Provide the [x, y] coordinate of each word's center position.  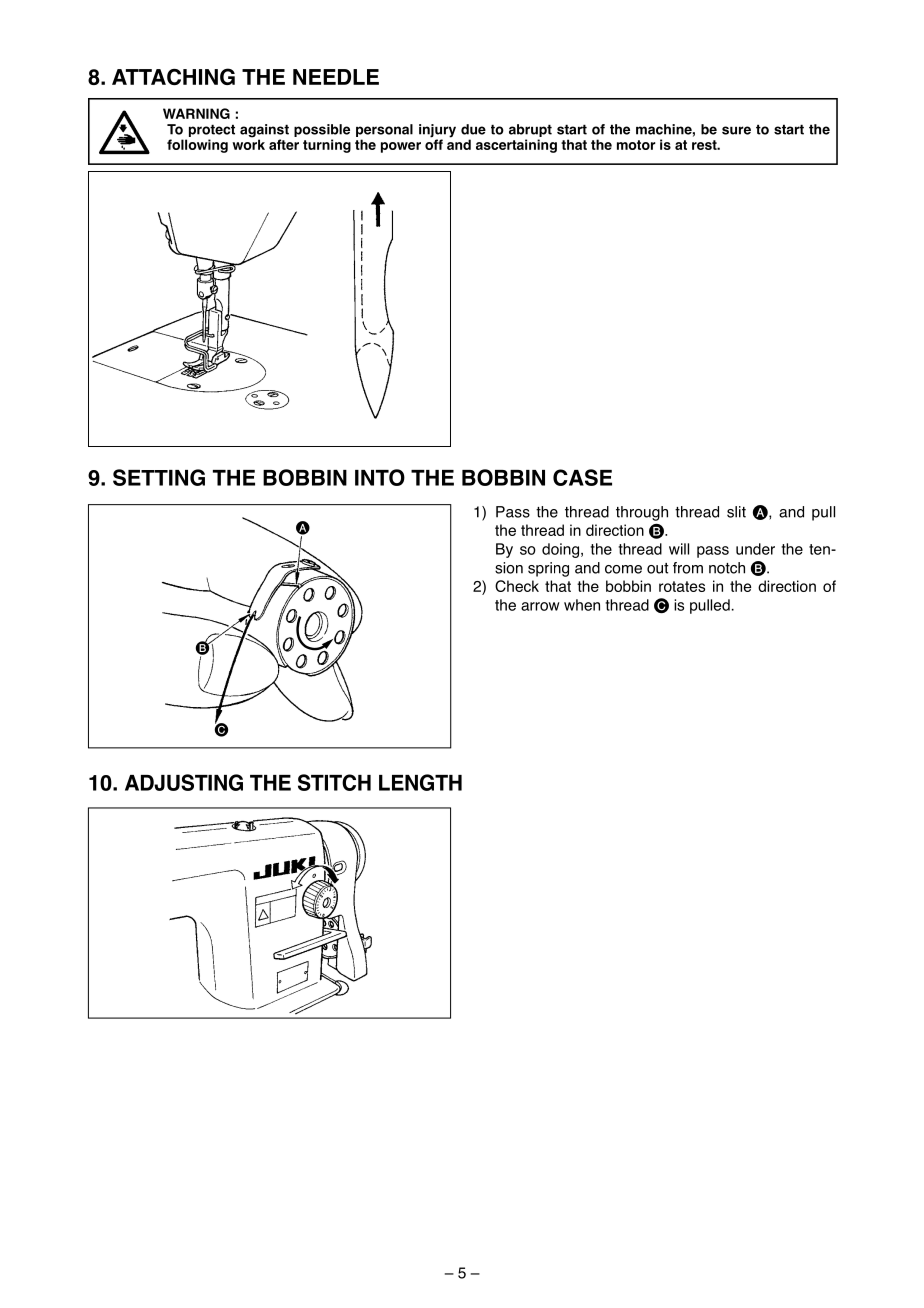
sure [736, 130]
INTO [380, 477]
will [679, 549]
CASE [582, 477]
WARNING [196, 113]
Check [517, 586]
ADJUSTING [184, 782]
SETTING [159, 477]
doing [560, 550]
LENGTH [420, 782]
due [473, 129]
